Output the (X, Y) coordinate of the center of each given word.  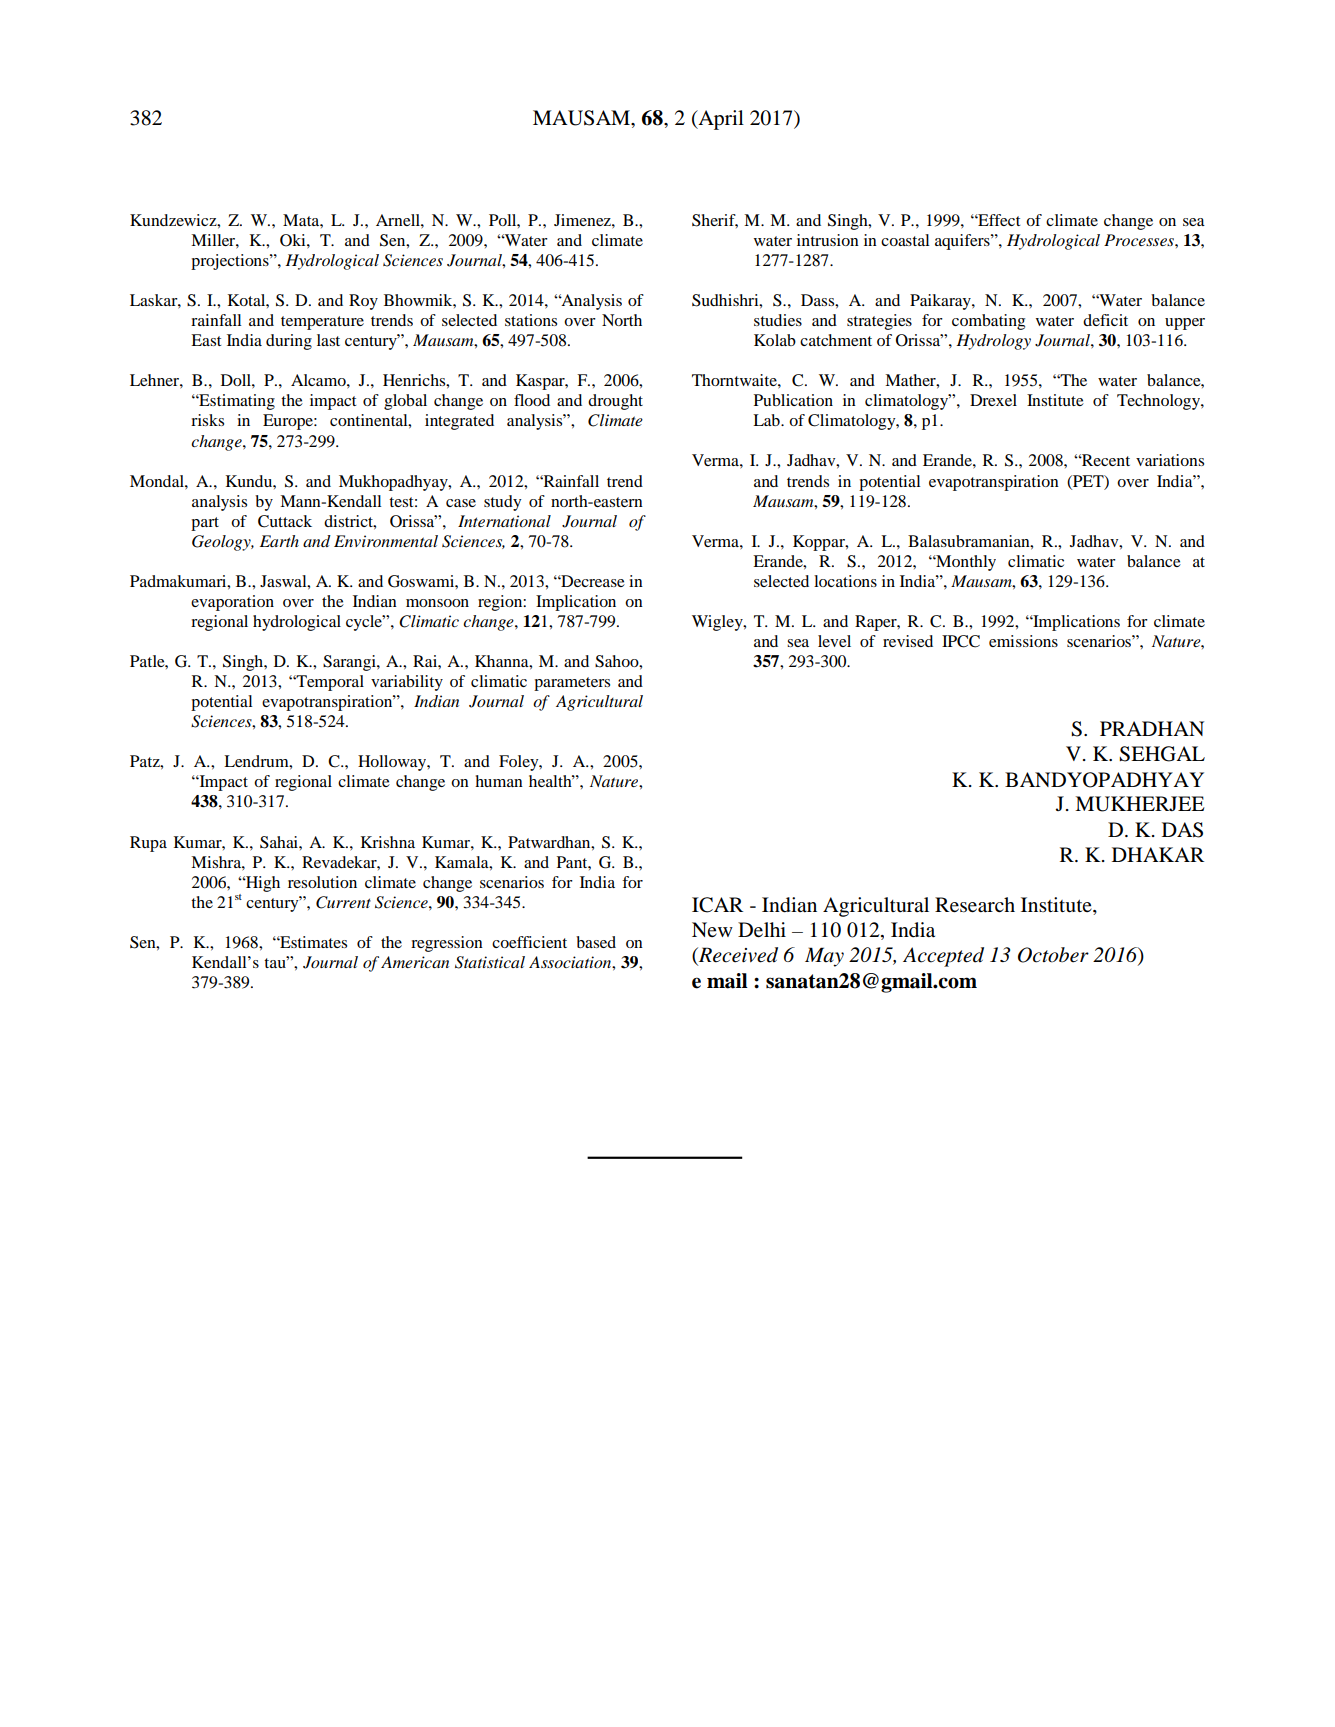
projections (231, 262)
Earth (279, 541)
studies (778, 320)
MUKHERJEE (1140, 804)
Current (343, 902)
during (289, 342)
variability (407, 683)
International (504, 521)
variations (1170, 460)
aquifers (963, 242)
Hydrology (993, 342)
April (720, 120)
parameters (572, 684)
